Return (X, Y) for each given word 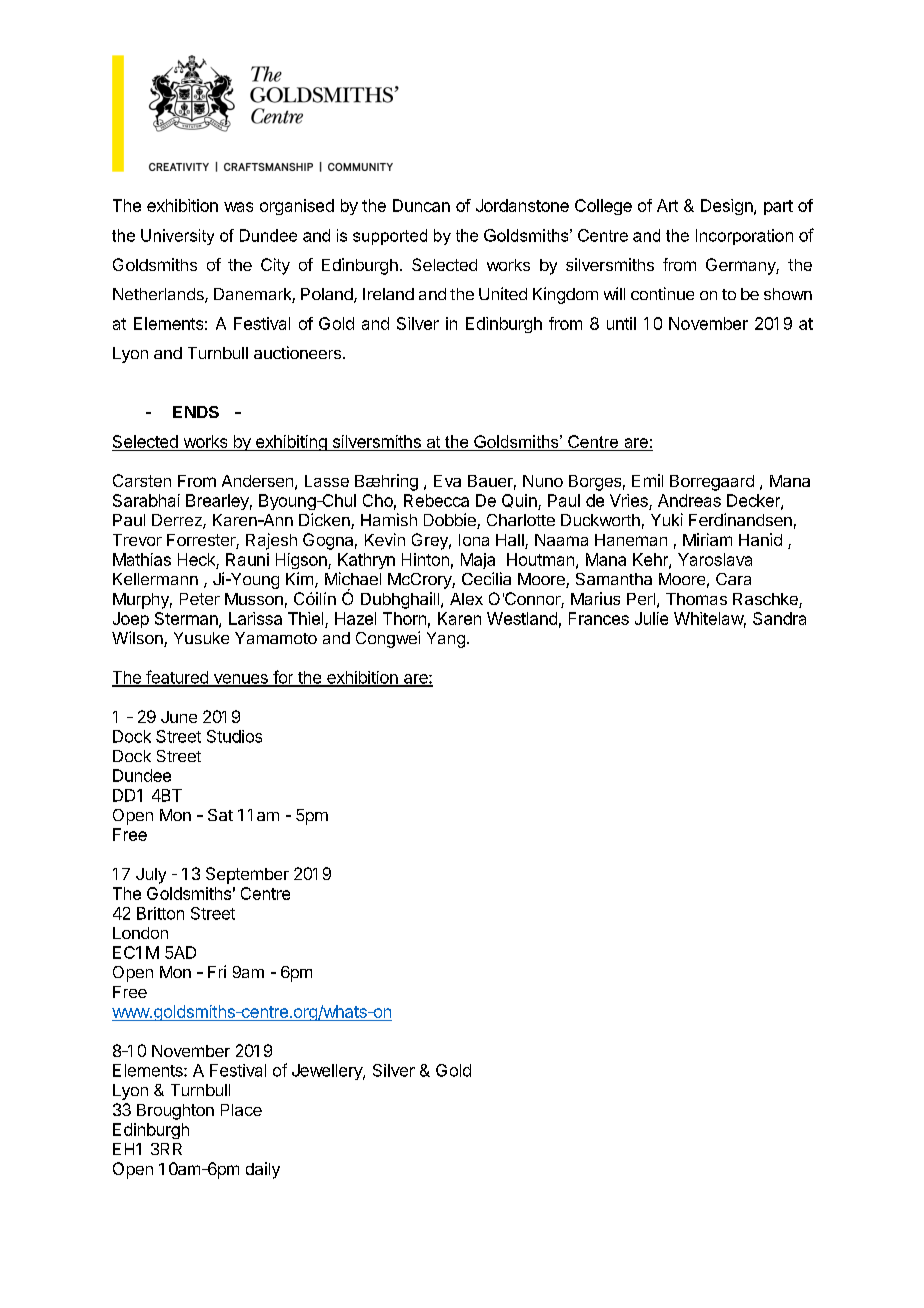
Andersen (257, 481)
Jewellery (328, 1072)
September (247, 875)
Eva (447, 481)
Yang (446, 640)
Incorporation (744, 237)
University (177, 237)
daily (263, 1170)
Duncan (421, 205)
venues (240, 680)
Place (241, 1110)
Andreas (689, 500)
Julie (651, 618)
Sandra (779, 618)
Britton (160, 913)
